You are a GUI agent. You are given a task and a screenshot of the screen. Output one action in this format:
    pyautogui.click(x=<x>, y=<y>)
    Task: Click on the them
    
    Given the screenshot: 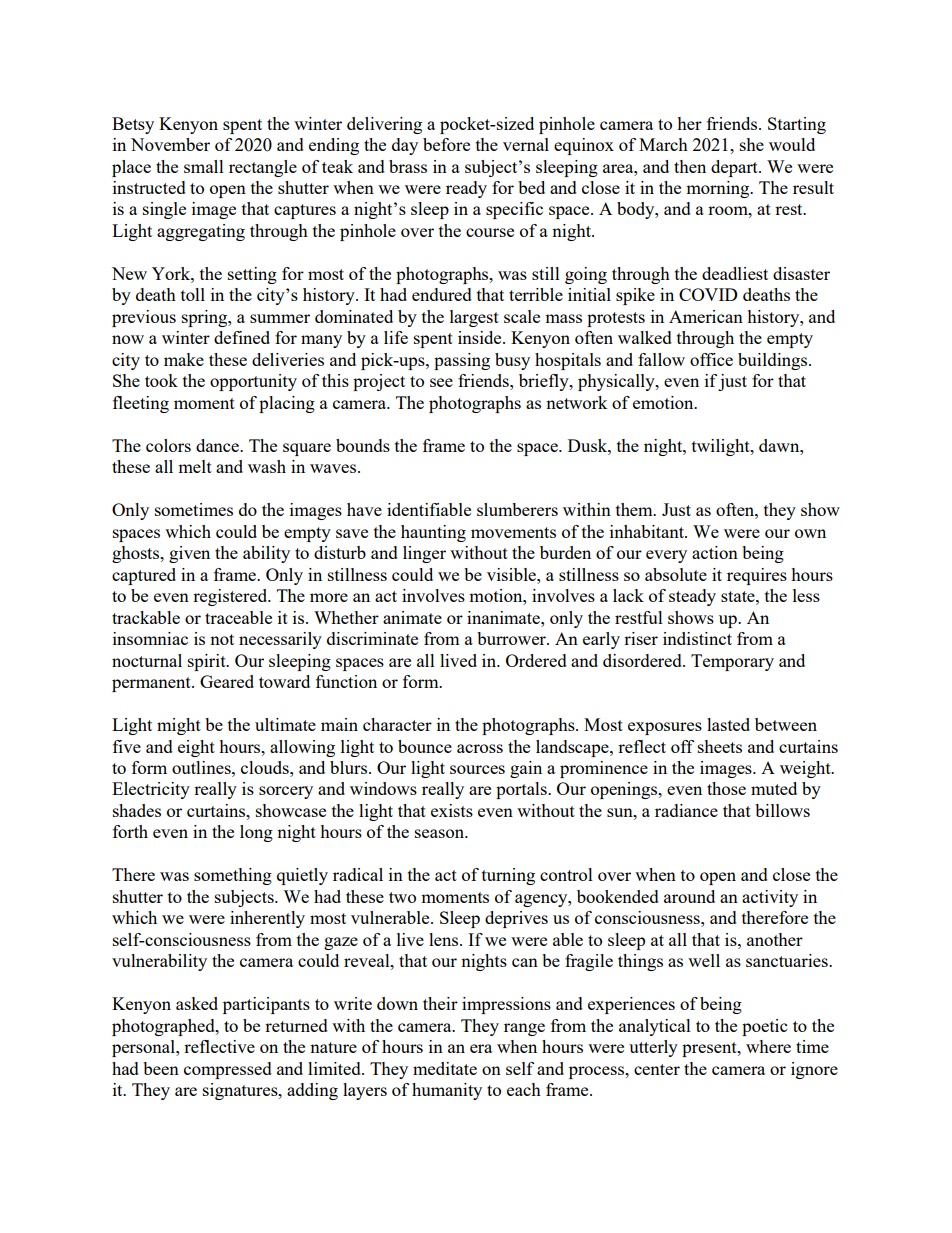 What is the action you would take?
    pyautogui.click(x=635, y=509)
